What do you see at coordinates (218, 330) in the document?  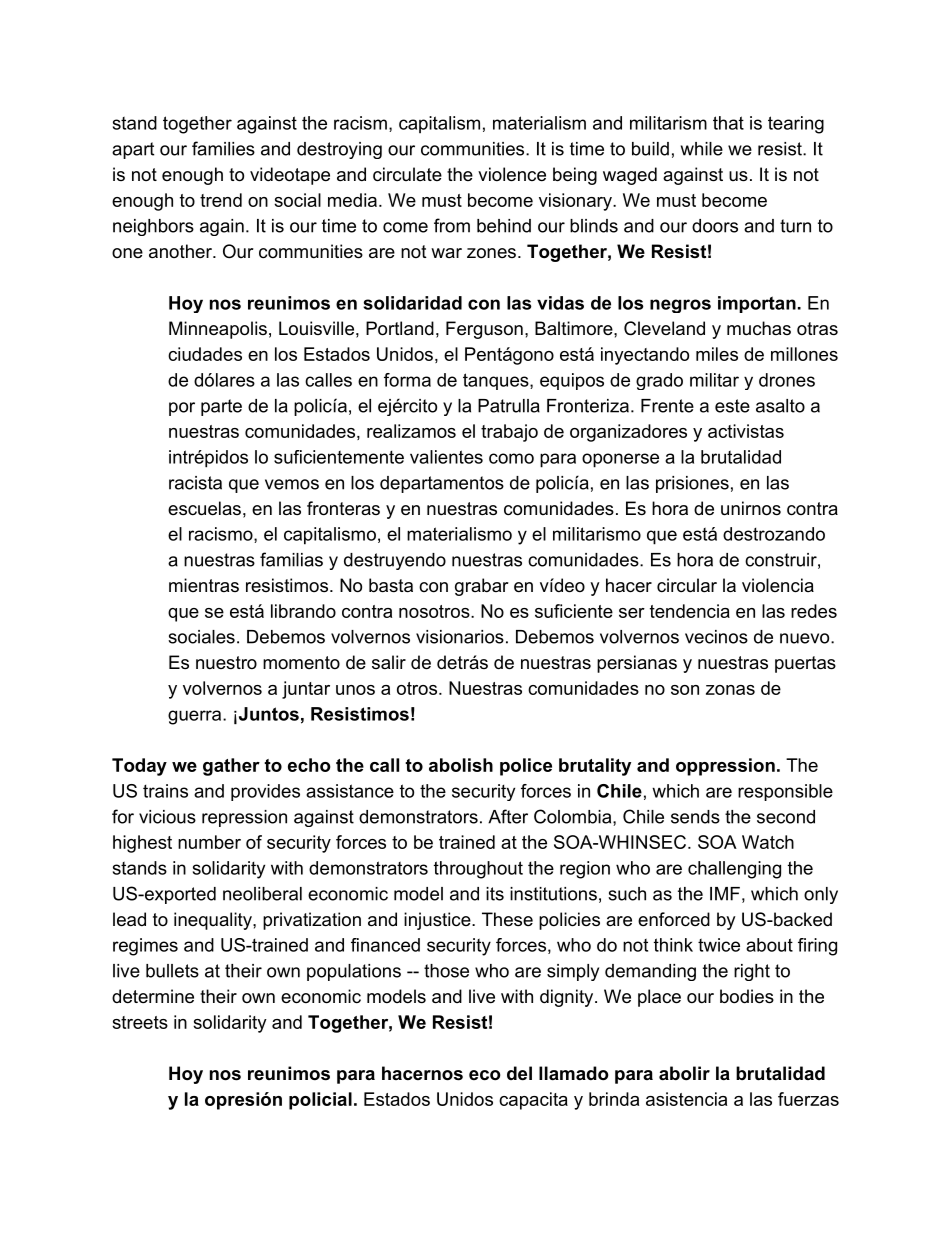 I see `Minneapolis` at bounding box center [218, 330].
